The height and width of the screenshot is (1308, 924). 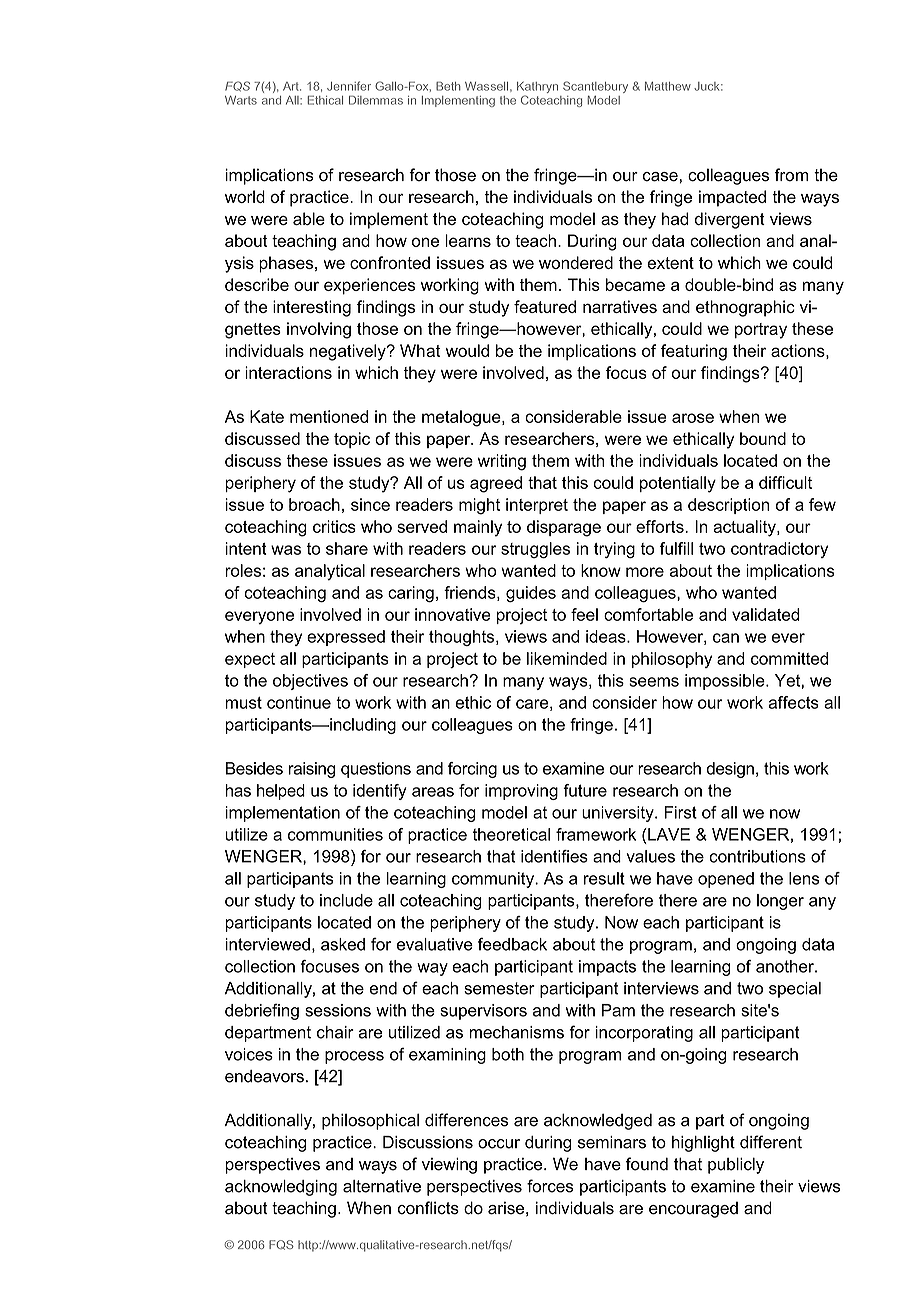 I want to click on from, so click(x=791, y=175).
